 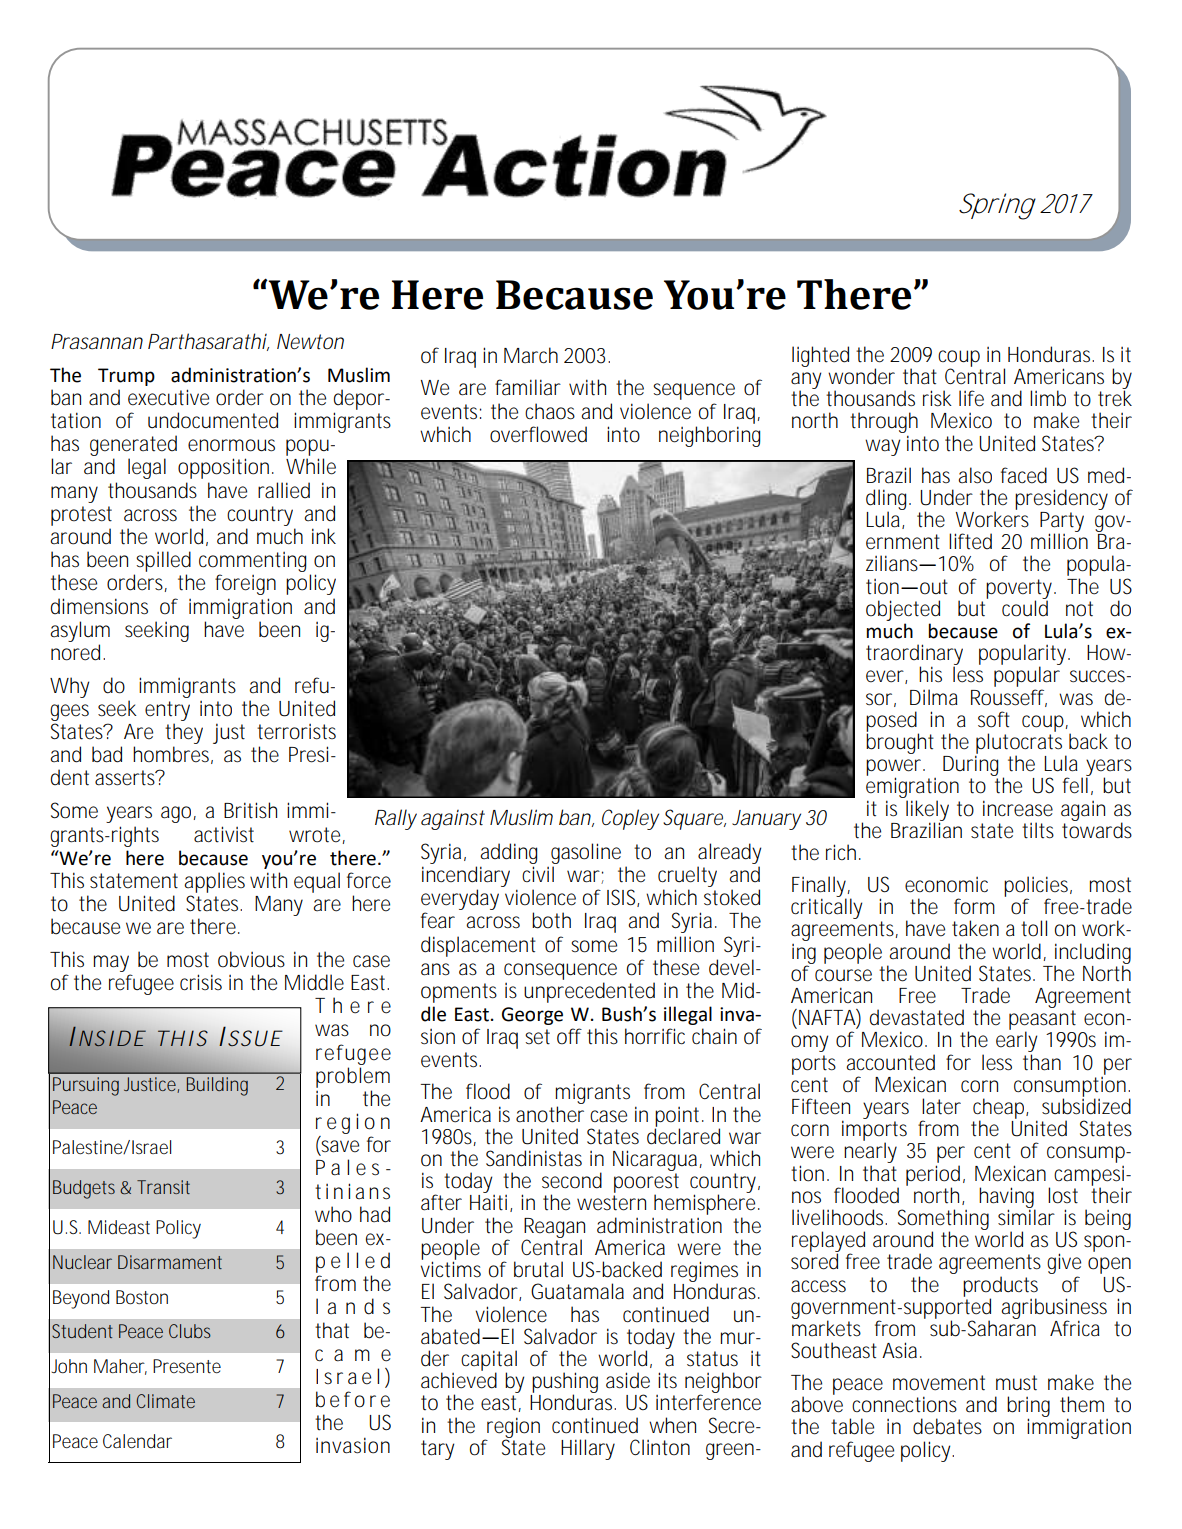 I want to click on executive, so click(x=168, y=397).
